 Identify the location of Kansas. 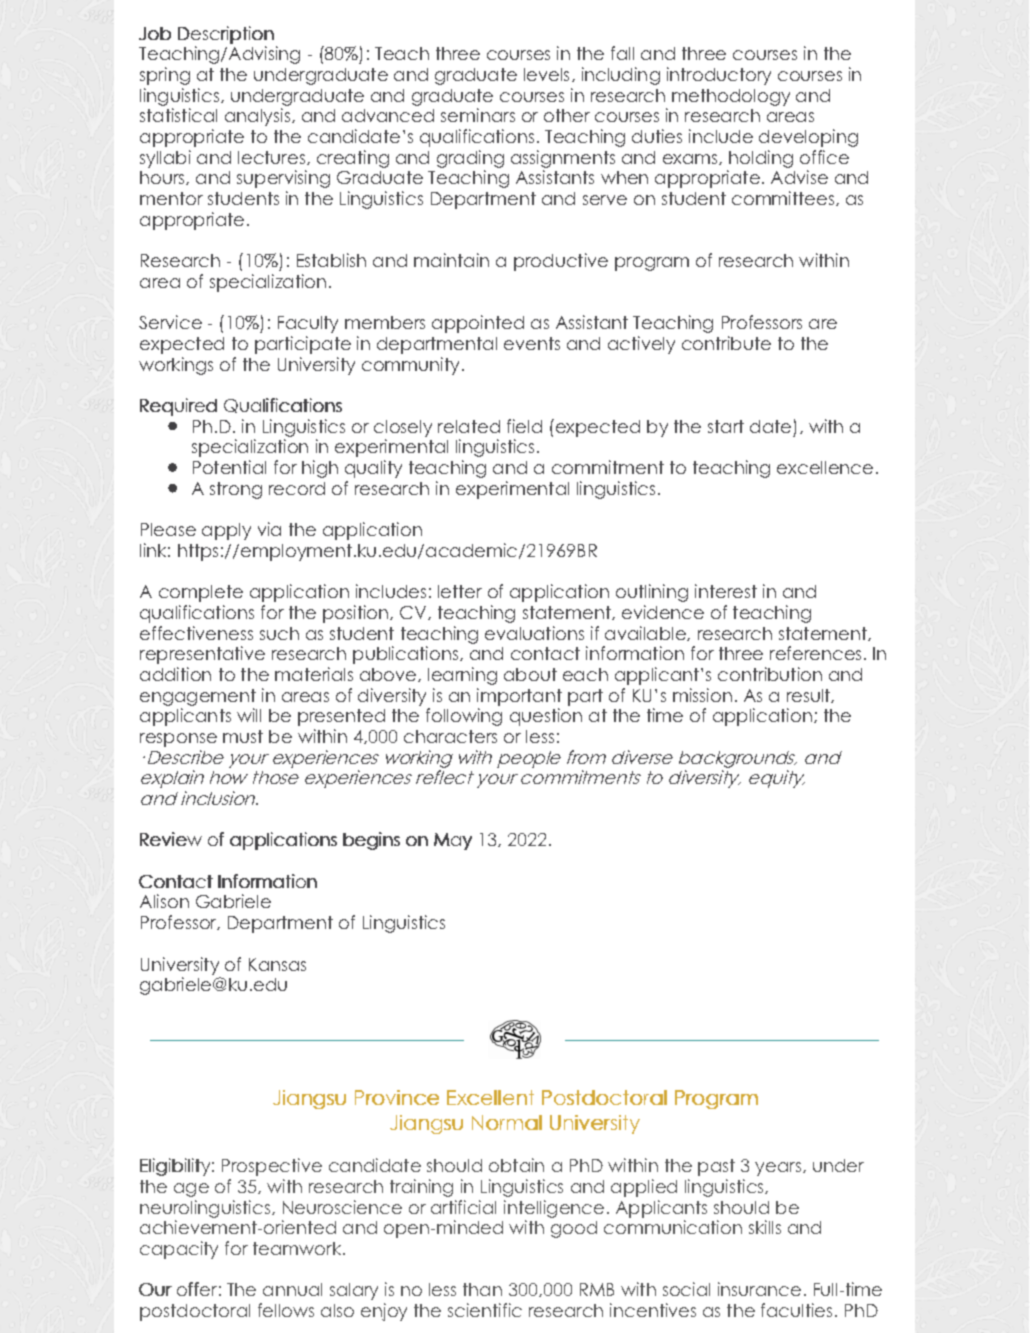
(277, 964).
